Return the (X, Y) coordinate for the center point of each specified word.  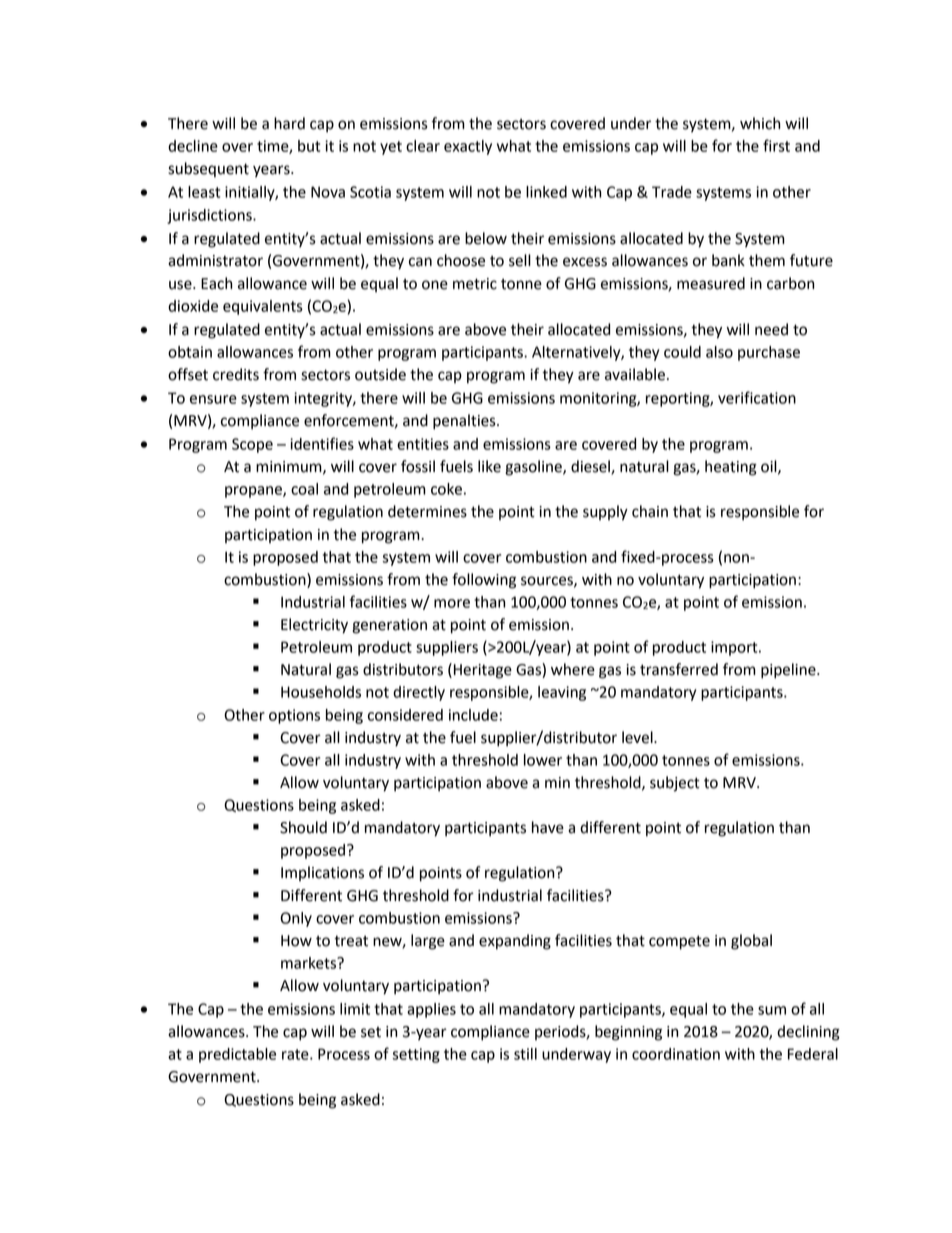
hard (289, 123)
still (525, 1054)
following (484, 581)
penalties (465, 422)
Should (303, 827)
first (776, 145)
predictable (237, 1055)
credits (236, 374)
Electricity (314, 626)
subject (675, 784)
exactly (468, 147)
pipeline (789, 671)
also (719, 352)
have (548, 827)
